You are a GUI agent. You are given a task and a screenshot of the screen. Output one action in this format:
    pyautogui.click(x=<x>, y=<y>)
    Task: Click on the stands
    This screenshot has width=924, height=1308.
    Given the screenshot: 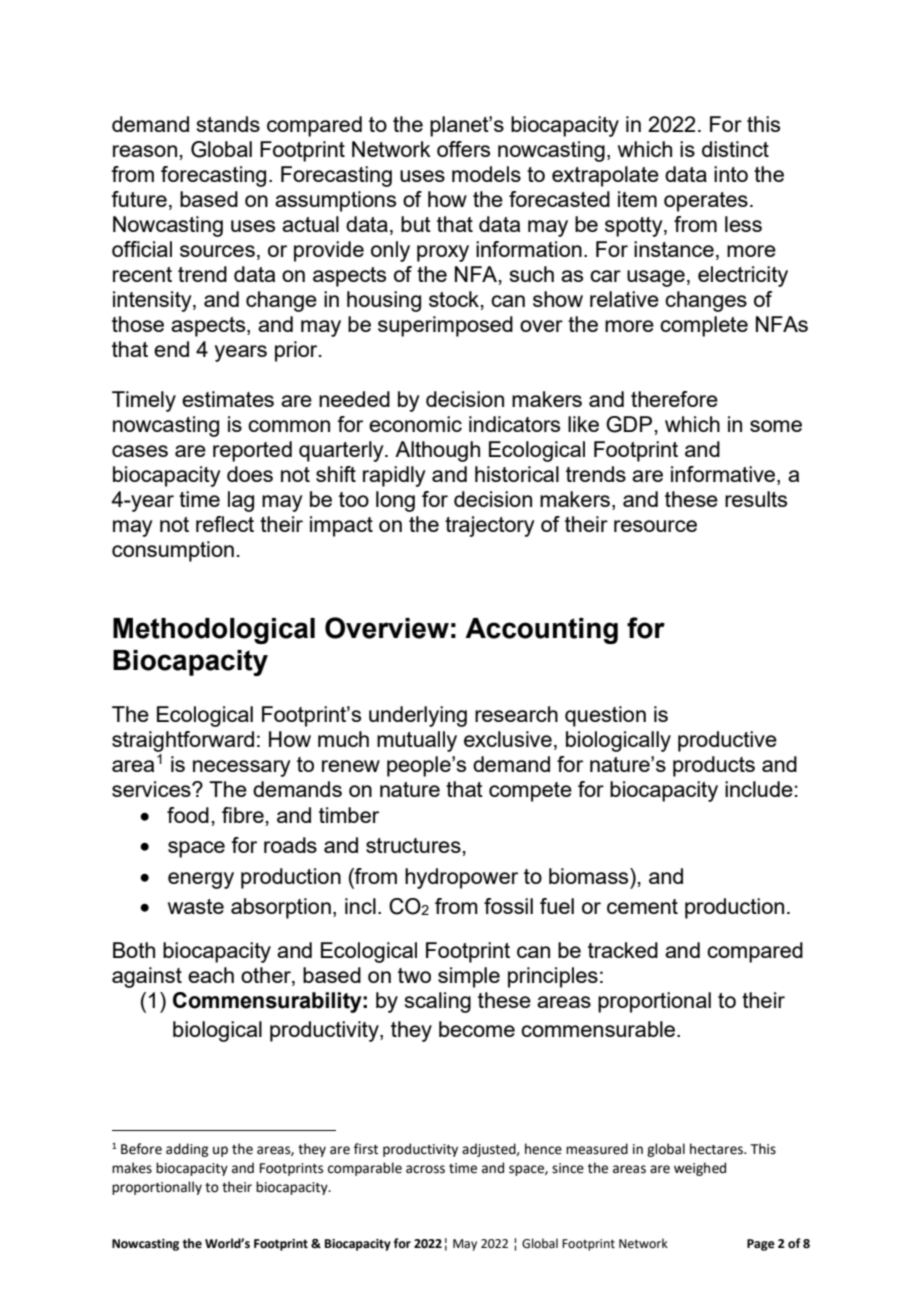 What is the action you would take?
    pyautogui.click(x=228, y=124)
